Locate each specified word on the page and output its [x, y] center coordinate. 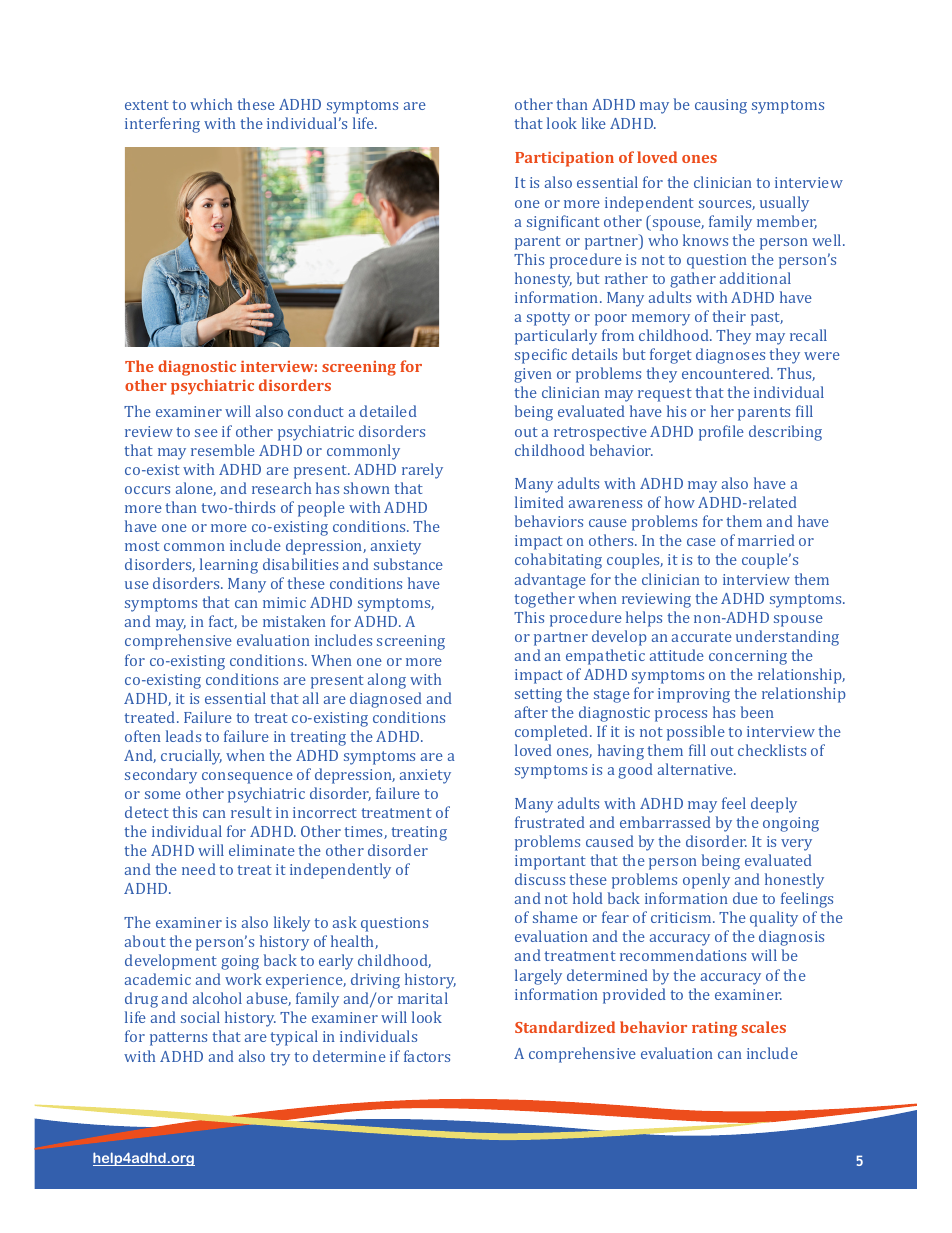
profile [721, 433]
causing [721, 106]
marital [423, 998]
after [531, 712]
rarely [422, 471]
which [211, 104]
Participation [564, 159]
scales [763, 1027]
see [206, 433]
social [200, 1017]
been [757, 712]
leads [183, 736]
